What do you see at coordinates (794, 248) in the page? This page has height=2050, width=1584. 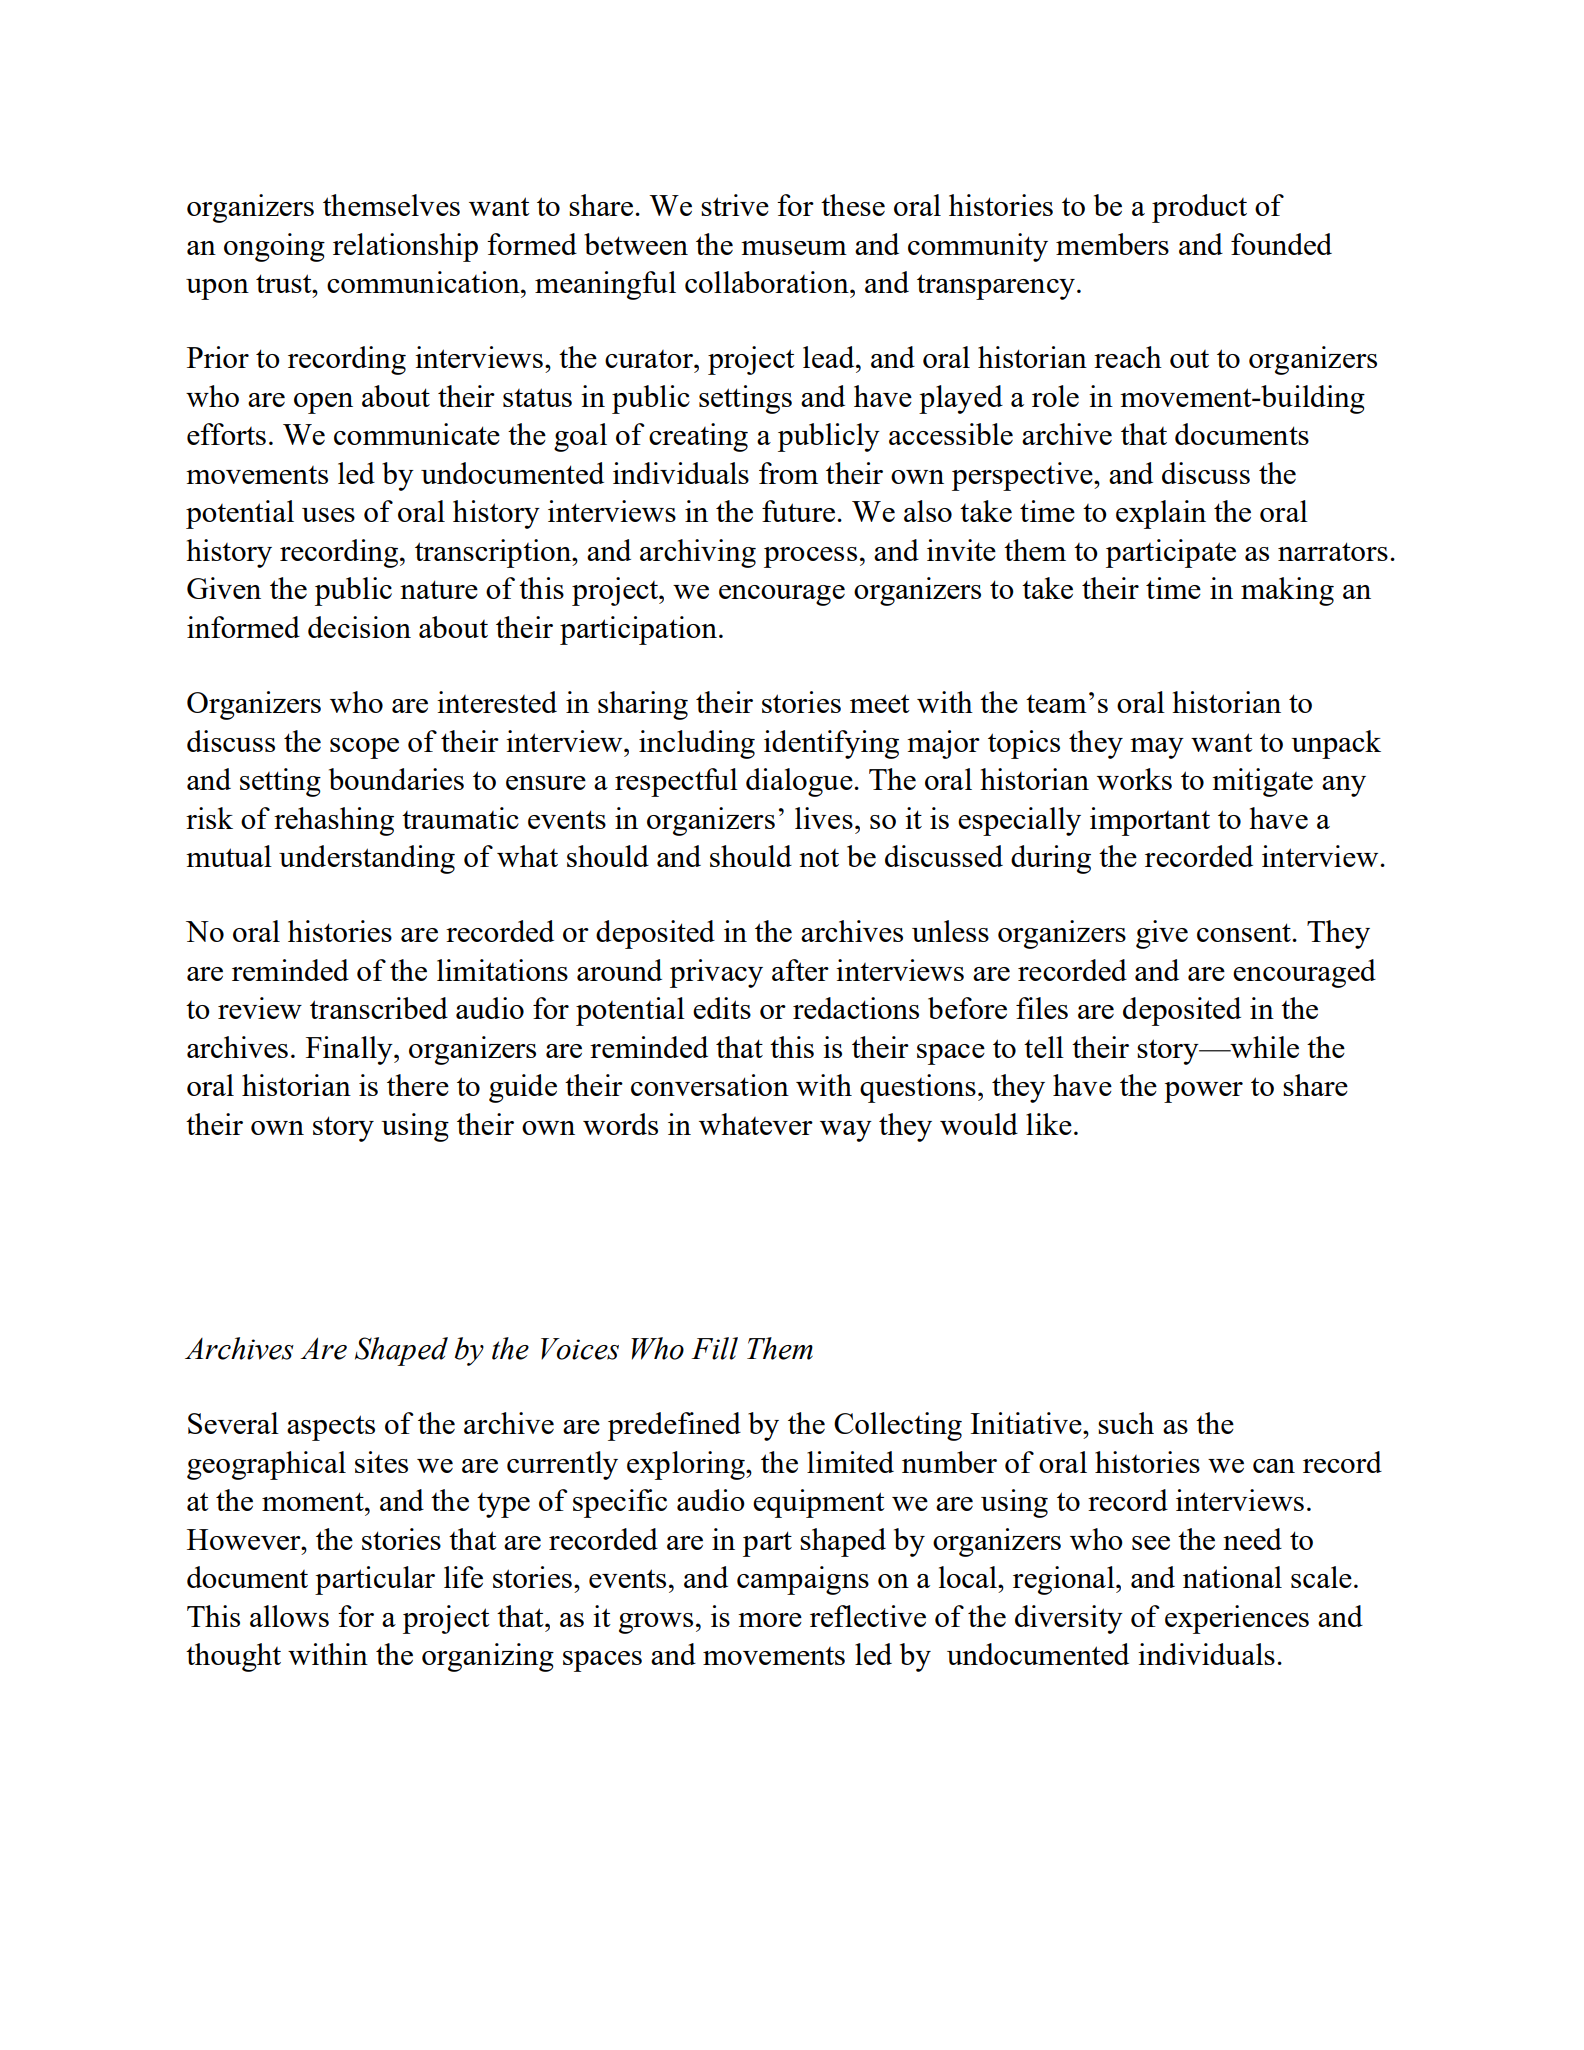 I see `museum` at bounding box center [794, 248].
